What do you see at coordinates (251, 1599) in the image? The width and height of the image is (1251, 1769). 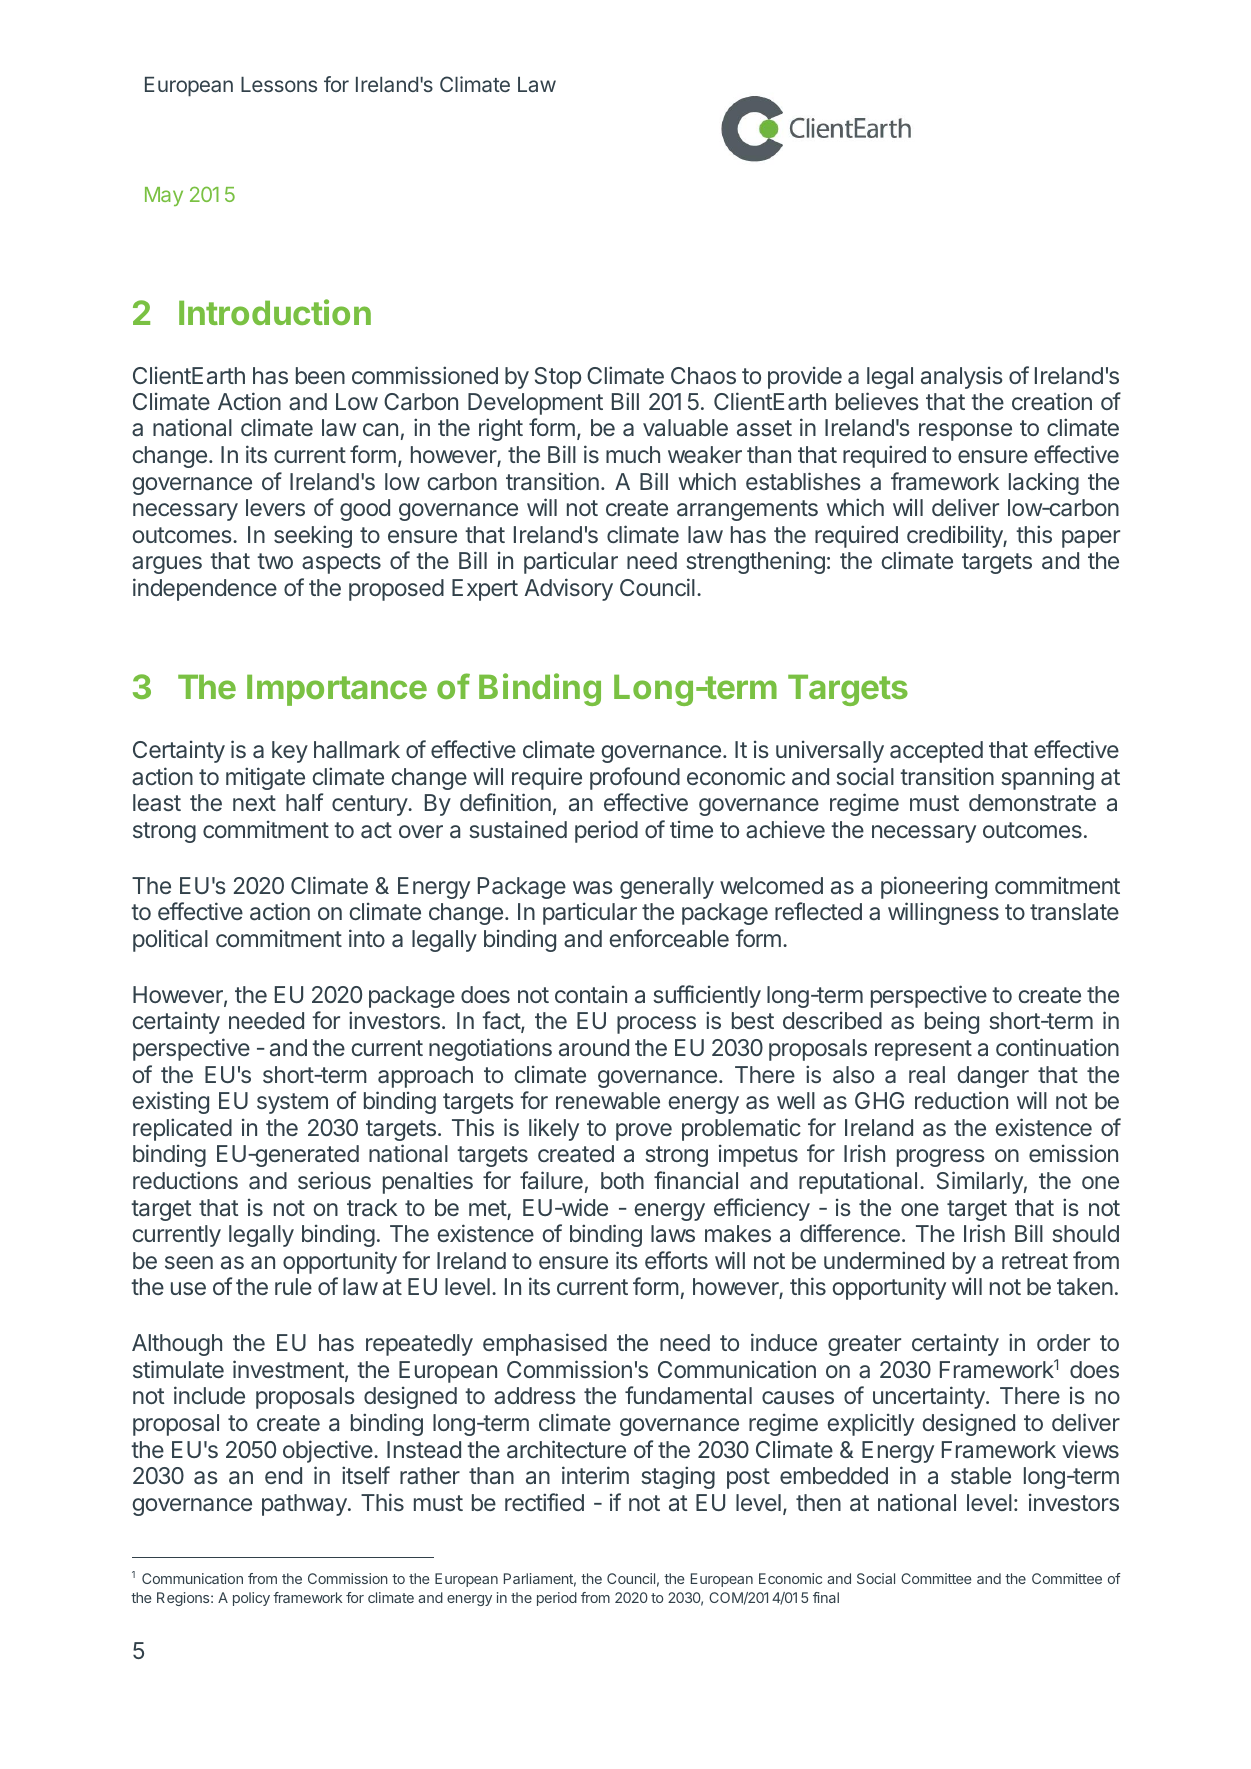 I see `policy` at bounding box center [251, 1599].
